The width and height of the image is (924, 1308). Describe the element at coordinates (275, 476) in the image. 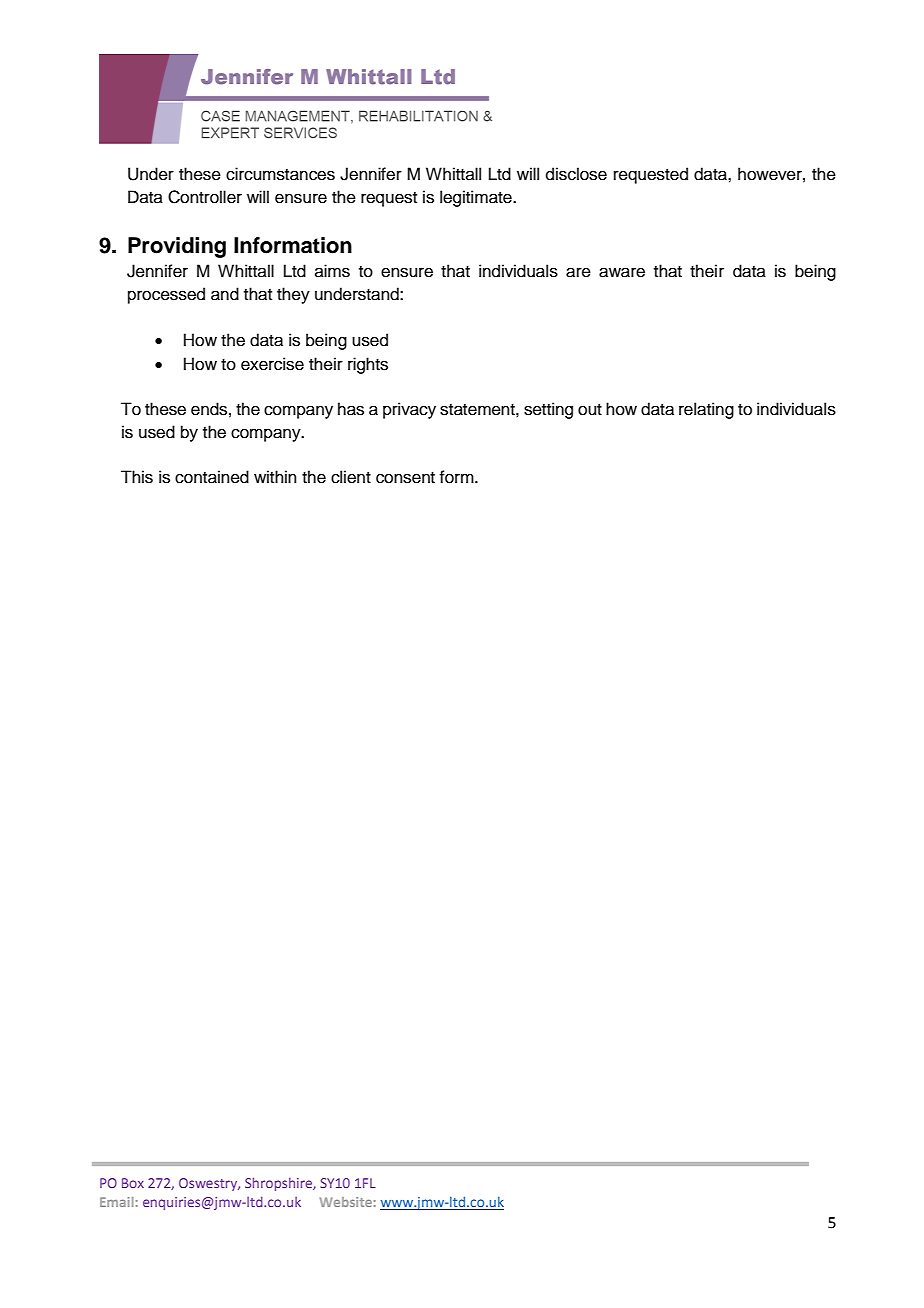

I see `within` at that location.
